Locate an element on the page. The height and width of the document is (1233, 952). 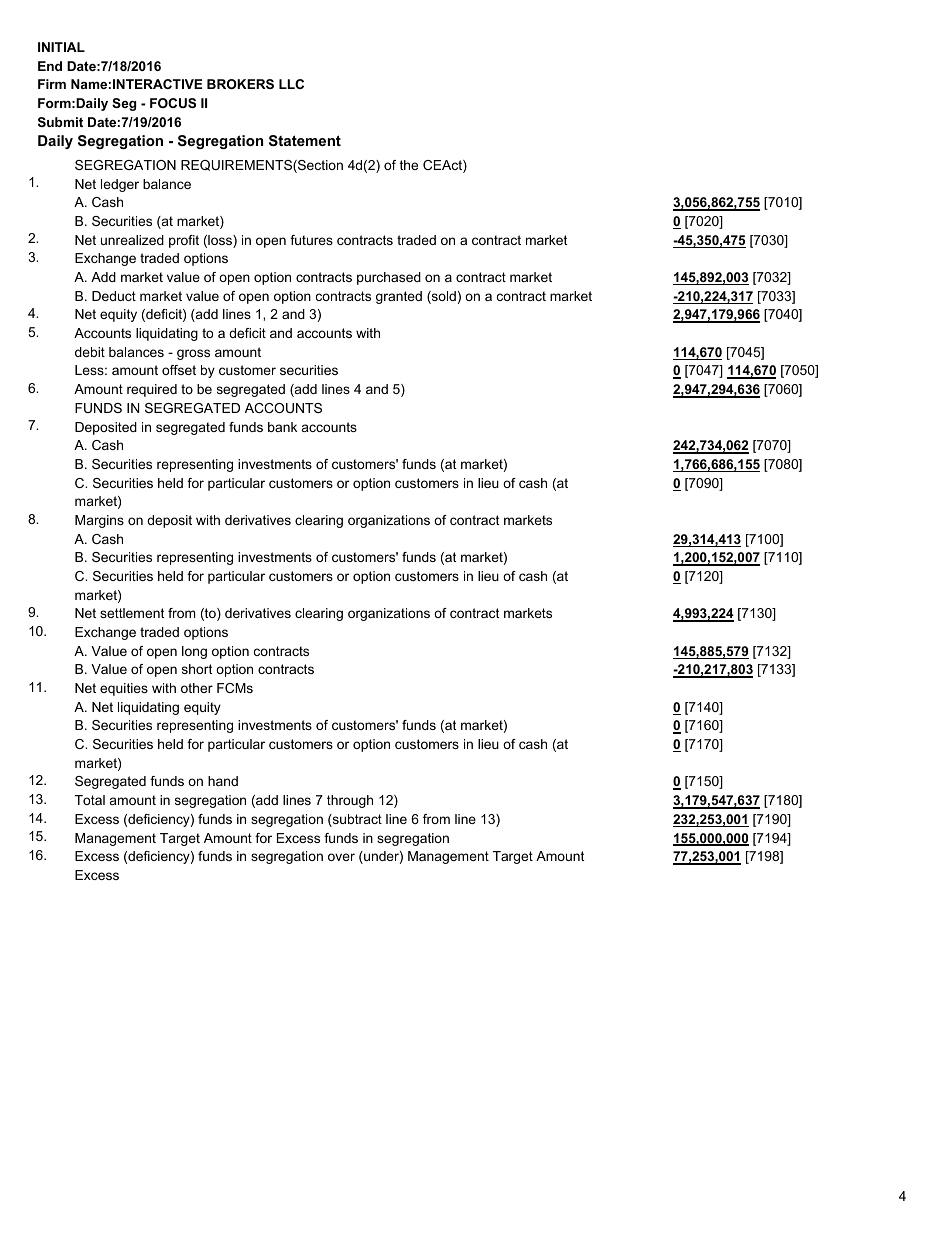
INITIAL is located at coordinates (61, 47).
